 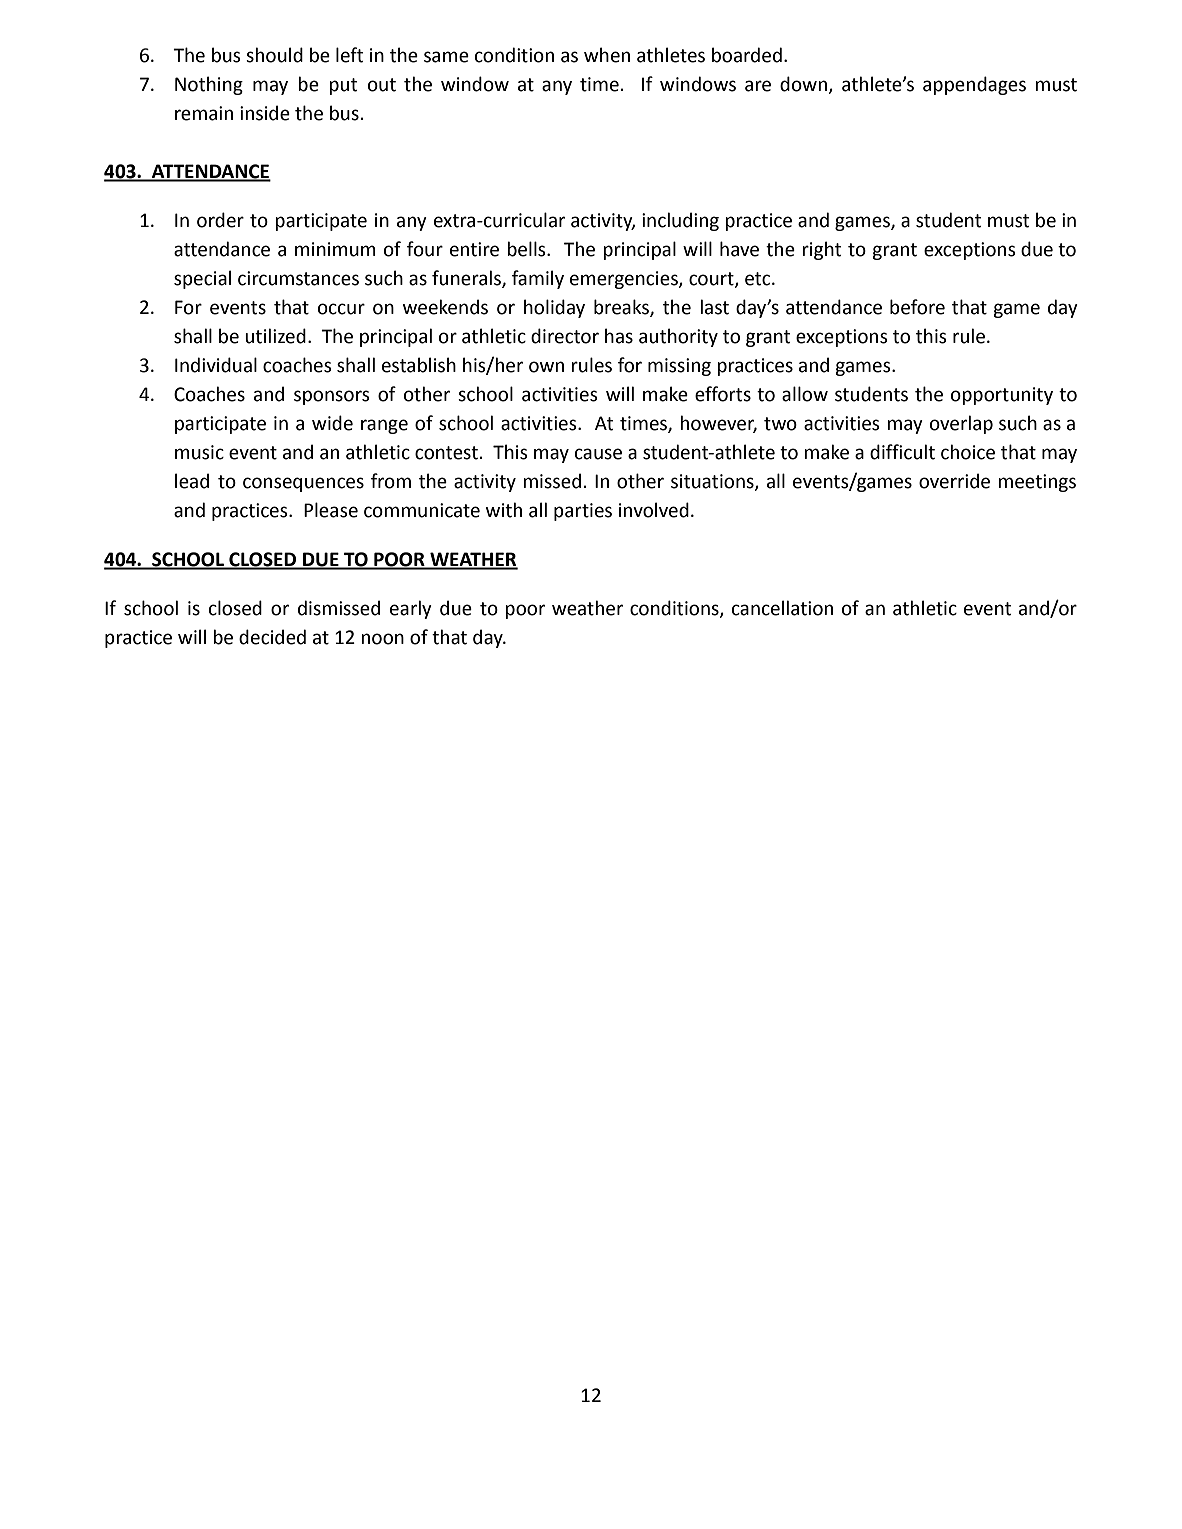 I want to click on decided, so click(x=272, y=637).
